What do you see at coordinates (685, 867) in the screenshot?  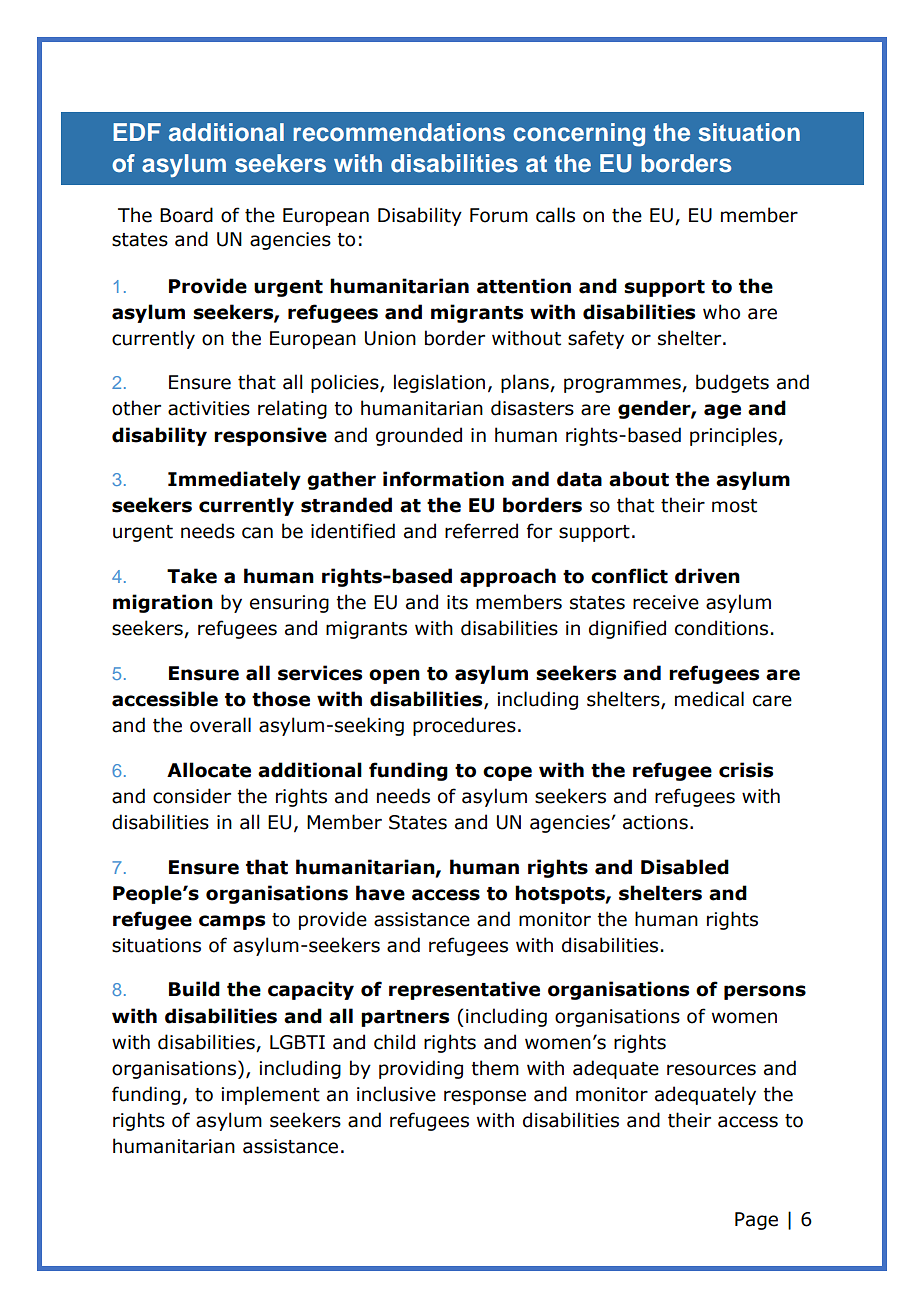 I see `Disabled` at bounding box center [685, 867].
